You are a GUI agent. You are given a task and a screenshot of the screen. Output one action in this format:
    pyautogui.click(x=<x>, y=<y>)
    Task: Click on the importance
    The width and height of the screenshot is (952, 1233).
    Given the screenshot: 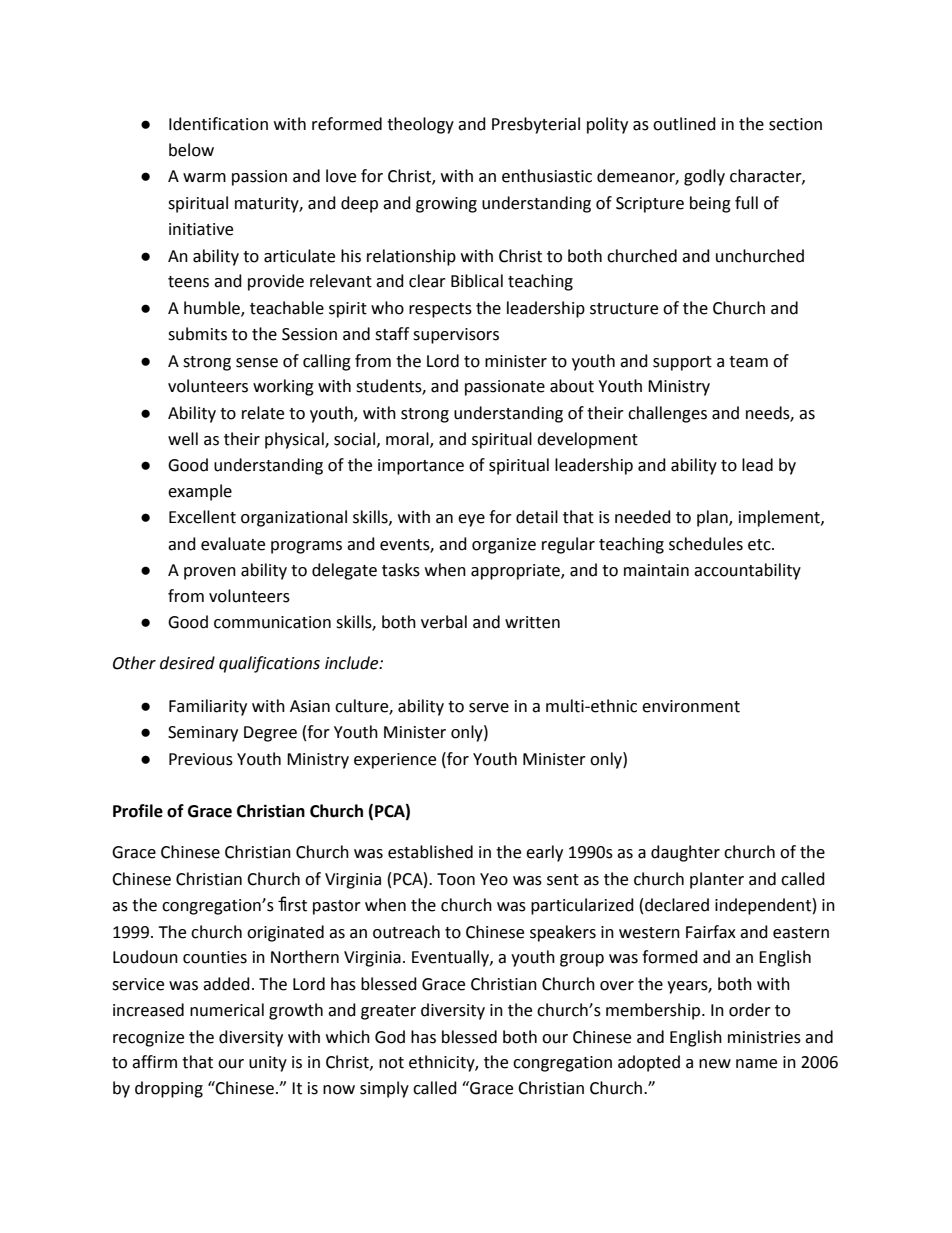 What is the action you would take?
    pyautogui.click(x=421, y=467)
